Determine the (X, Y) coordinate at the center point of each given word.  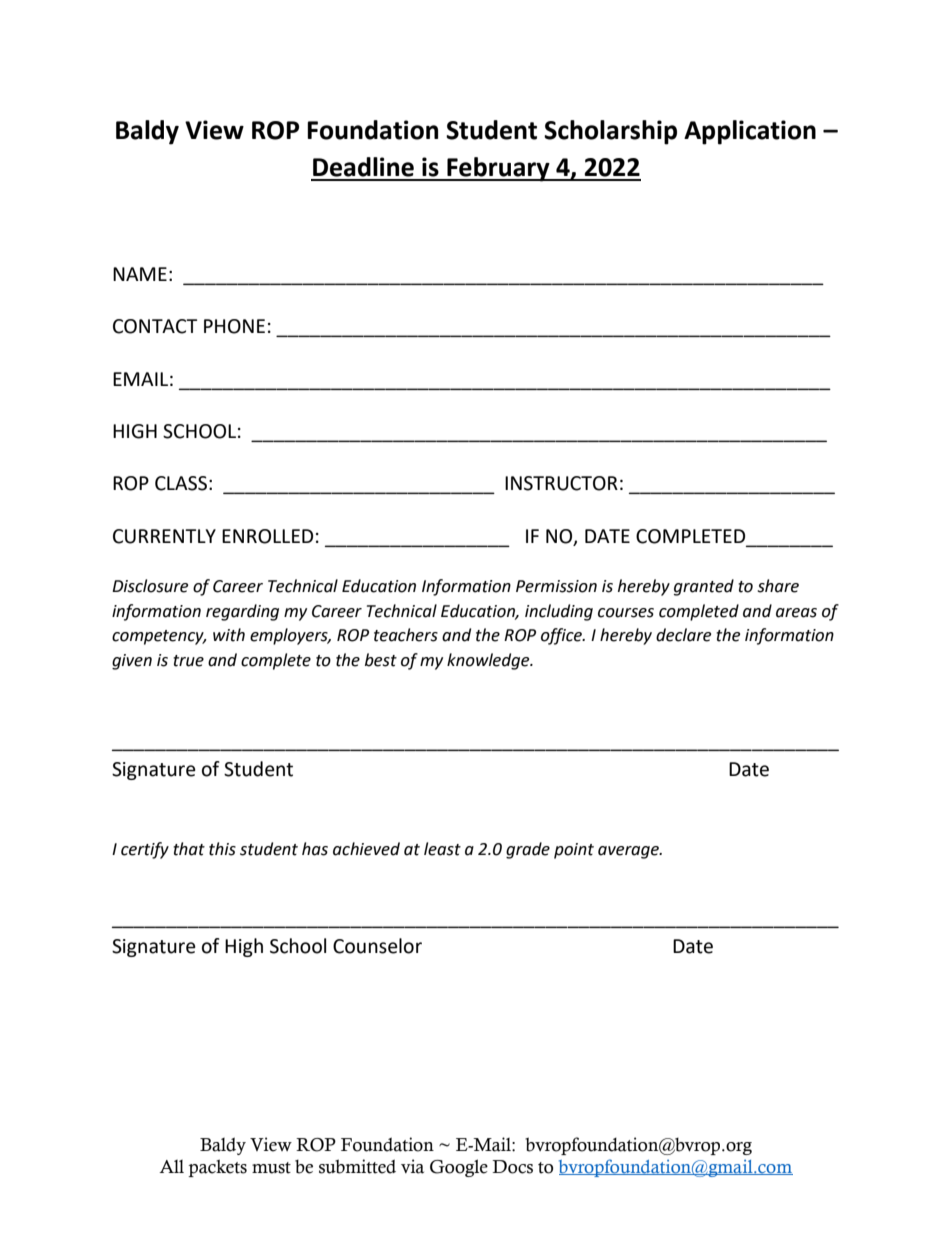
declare (683, 635)
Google (459, 1168)
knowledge (489, 661)
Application (750, 132)
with (229, 635)
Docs (512, 1167)
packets (217, 1168)
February (498, 169)
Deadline (363, 167)
